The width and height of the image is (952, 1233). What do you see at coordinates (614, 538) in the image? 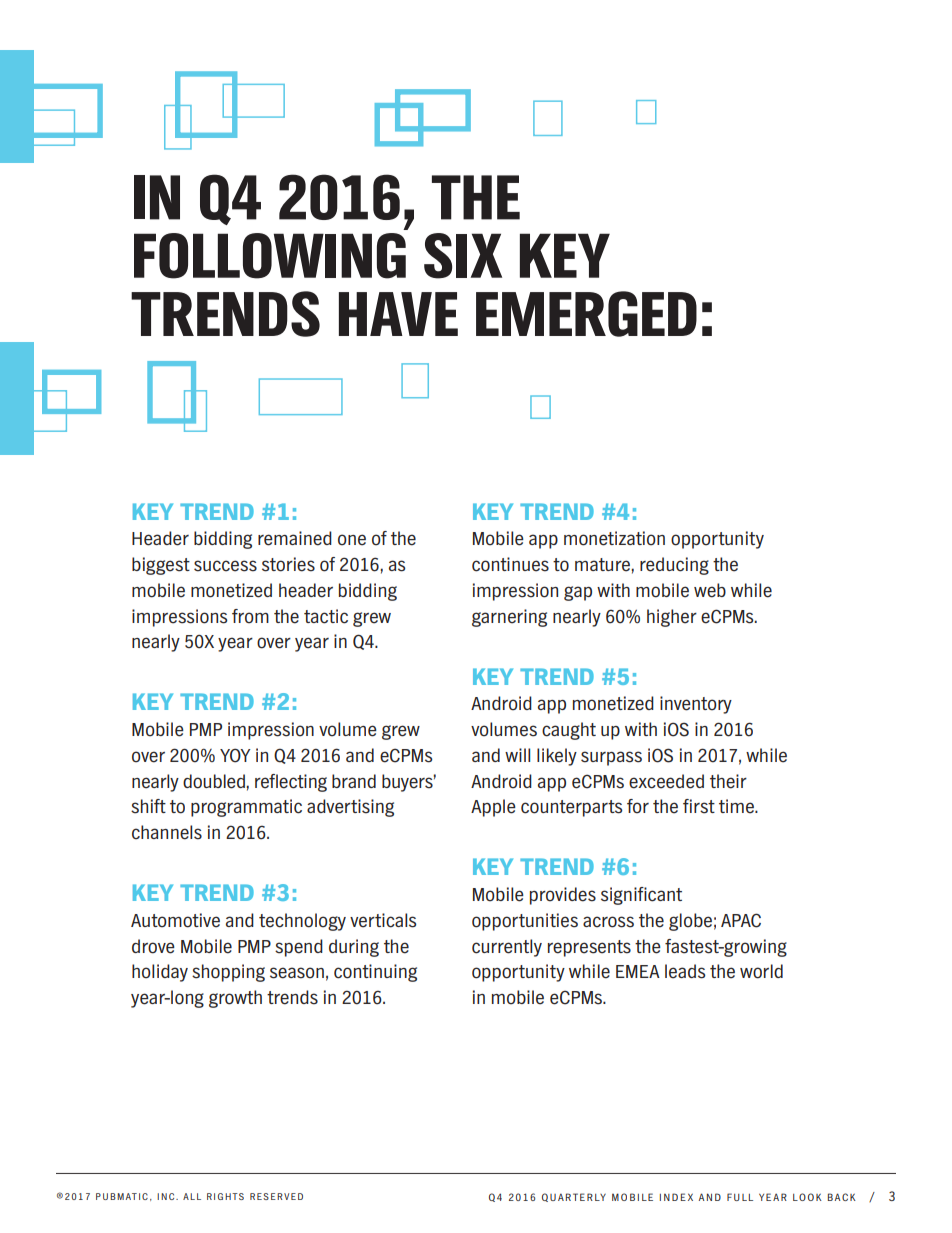
I see `monetization` at bounding box center [614, 538].
